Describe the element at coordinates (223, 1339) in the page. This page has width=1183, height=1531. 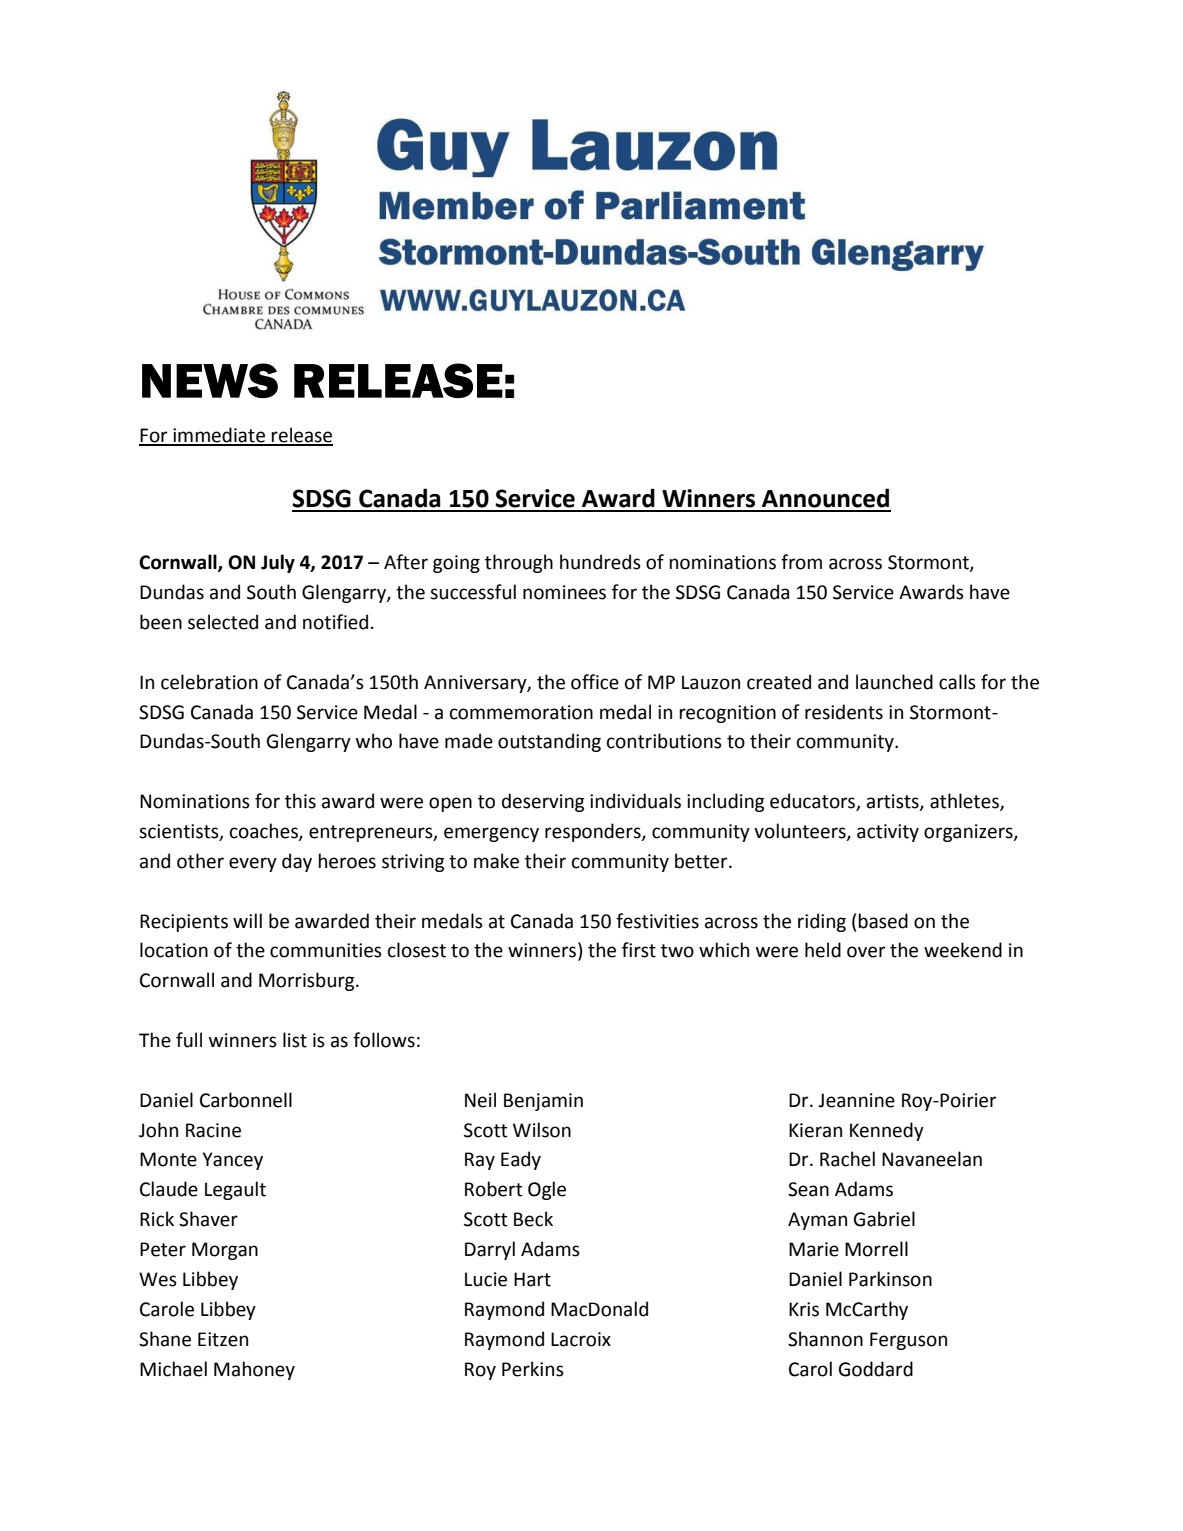
I see `Eitzen` at that location.
